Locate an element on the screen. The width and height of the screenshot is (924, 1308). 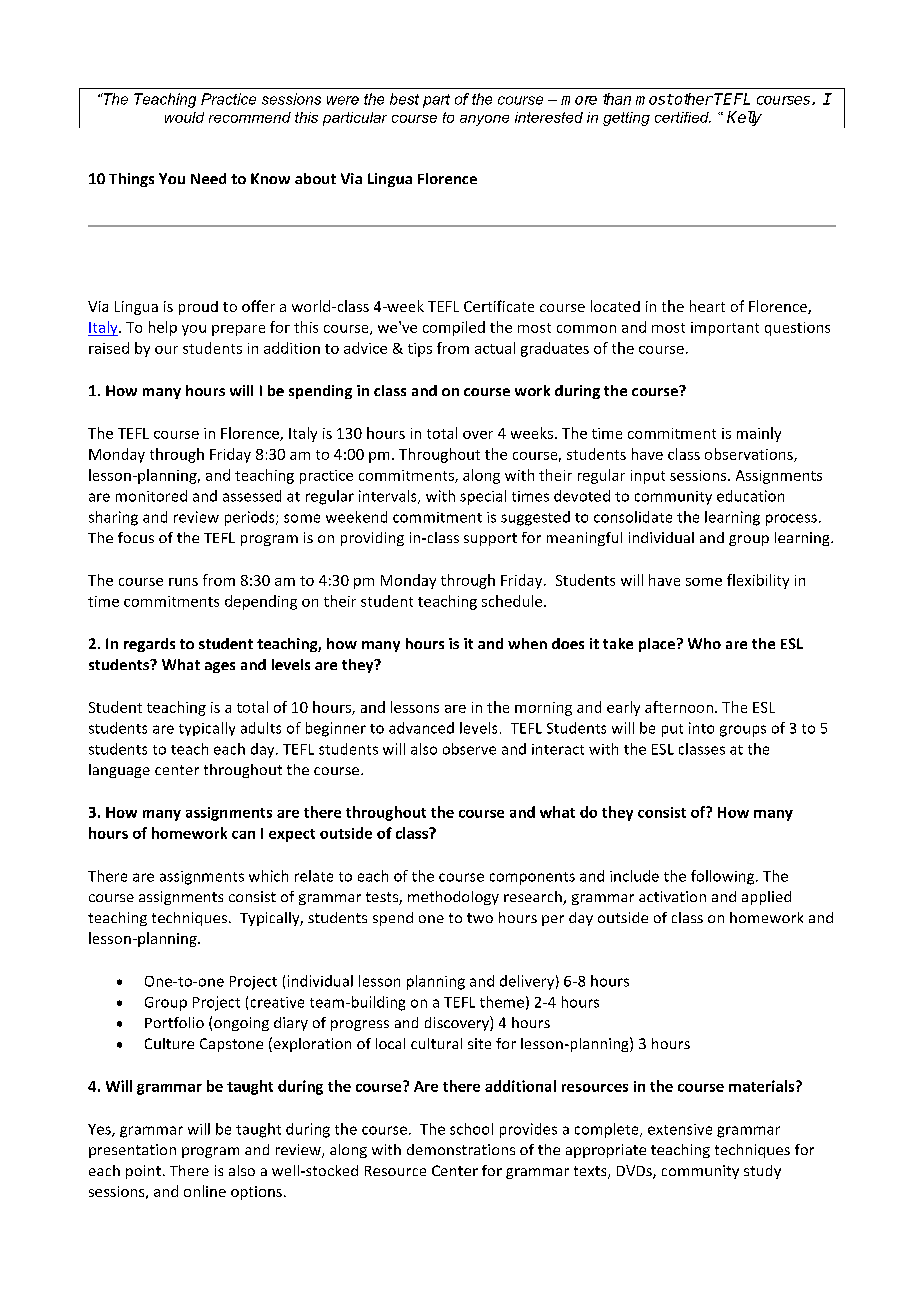
Kelly is located at coordinates (744, 118).
